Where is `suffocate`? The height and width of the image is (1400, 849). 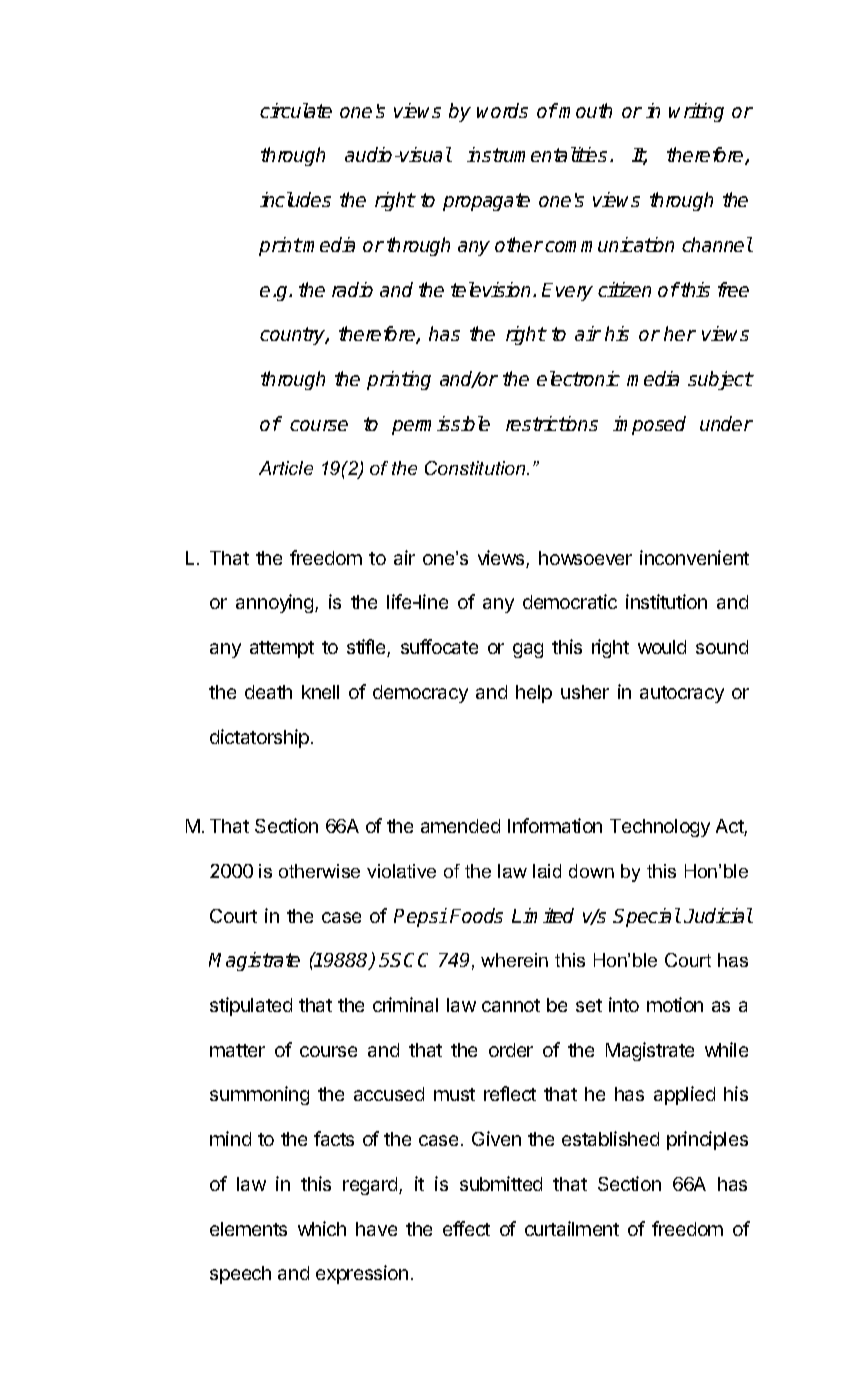 suffocate is located at coordinates (439, 646).
